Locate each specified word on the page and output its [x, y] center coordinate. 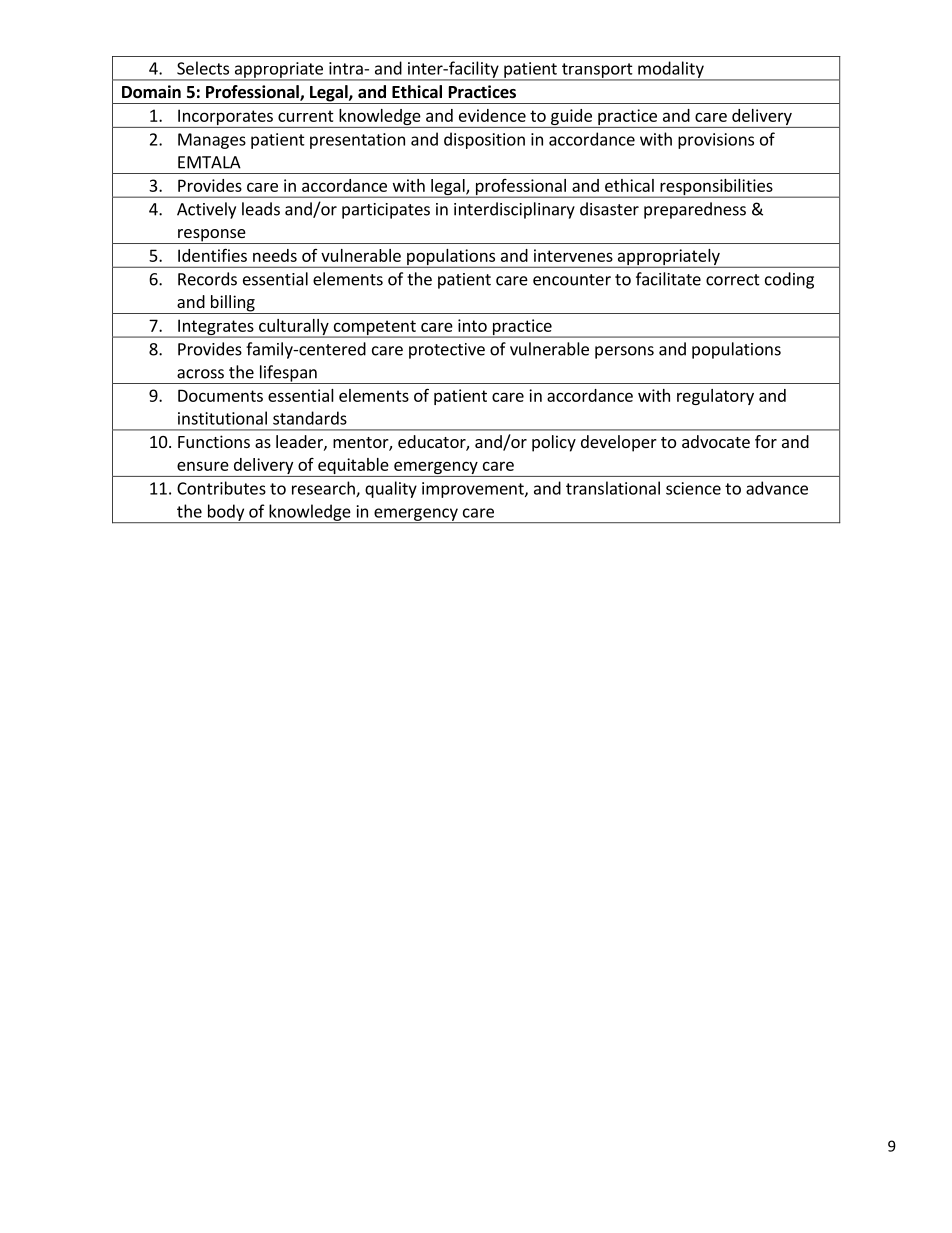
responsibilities [716, 188]
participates [386, 211]
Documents [220, 395]
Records [207, 279]
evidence [492, 115]
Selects [203, 68]
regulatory [715, 397]
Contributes [221, 488]
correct [733, 280]
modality [671, 70]
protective [447, 351]
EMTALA [209, 162]
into [472, 325]
